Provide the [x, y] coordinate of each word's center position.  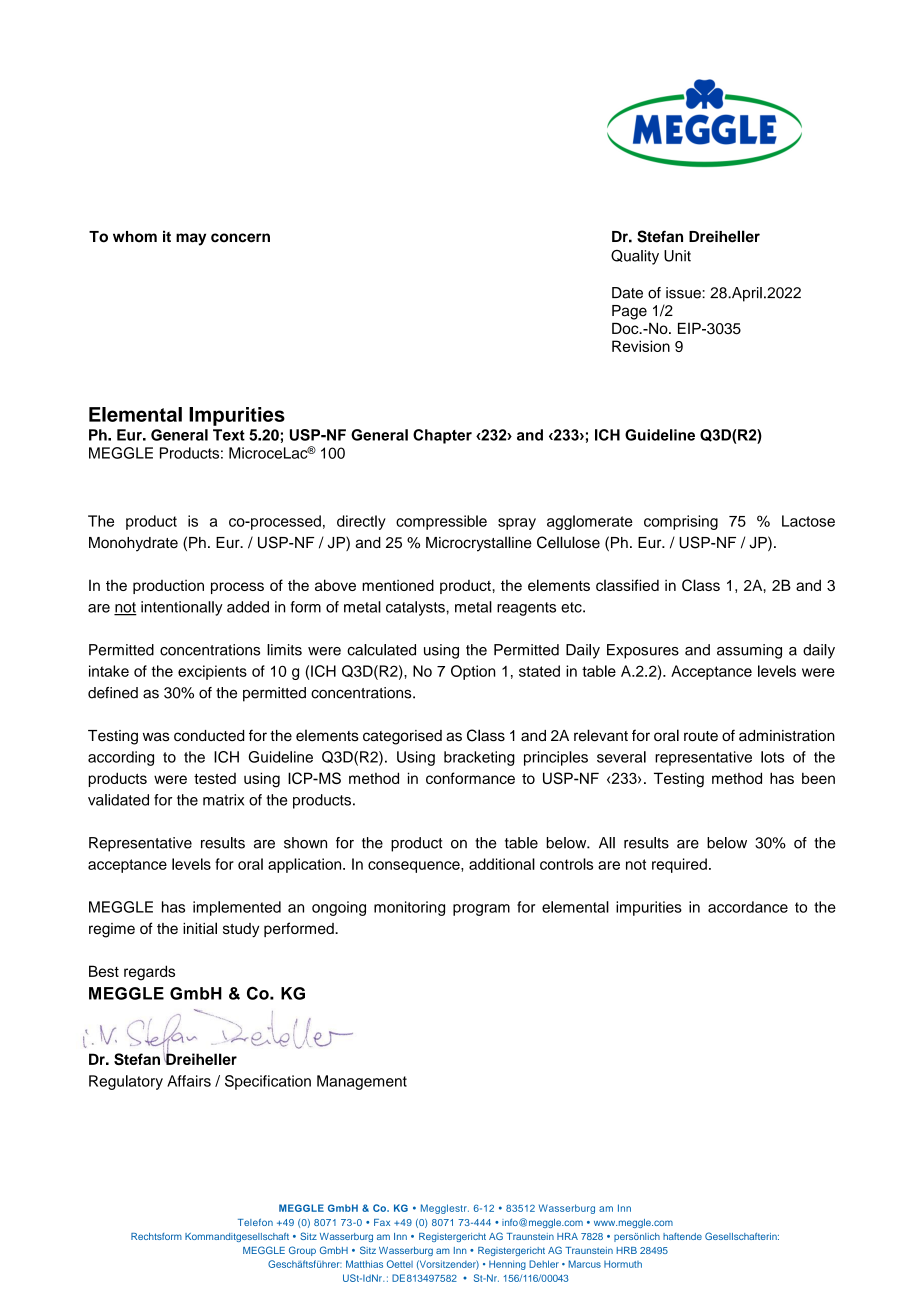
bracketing [479, 758]
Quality [635, 257]
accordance [748, 907]
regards [149, 973]
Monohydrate [133, 544]
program [481, 910]
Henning [507, 1265]
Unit [677, 256]
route [701, 736]
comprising [681, 522]
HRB [627, 1250]
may [191, 239]
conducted [209, 736]
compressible [441, 522]
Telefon [255, 1222]
